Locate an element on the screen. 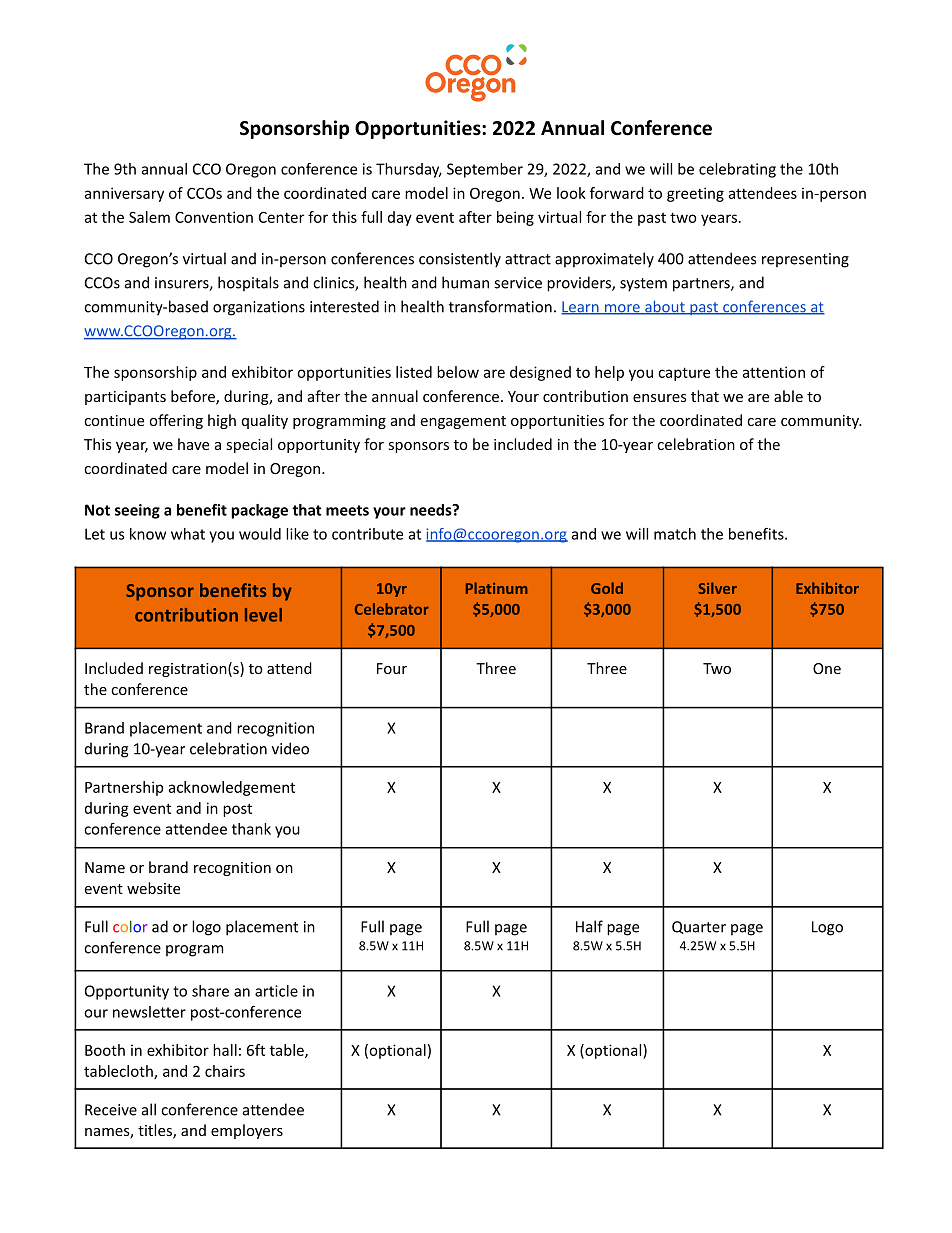 The width and height of the screenshot is (952, 1233). thank is located at coordinates (251, 829).
